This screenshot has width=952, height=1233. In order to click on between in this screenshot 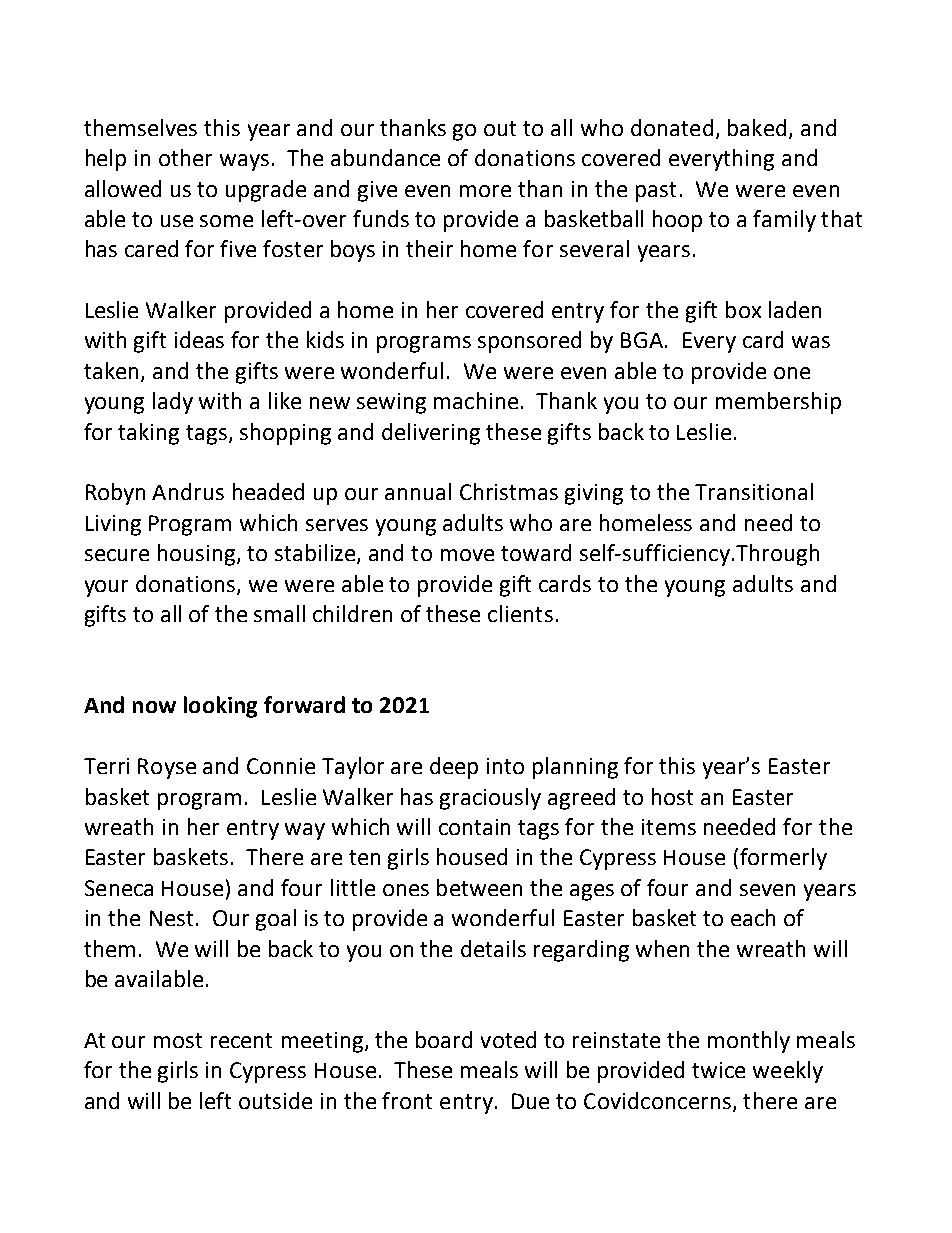, I will do `click(479, 887)`.
